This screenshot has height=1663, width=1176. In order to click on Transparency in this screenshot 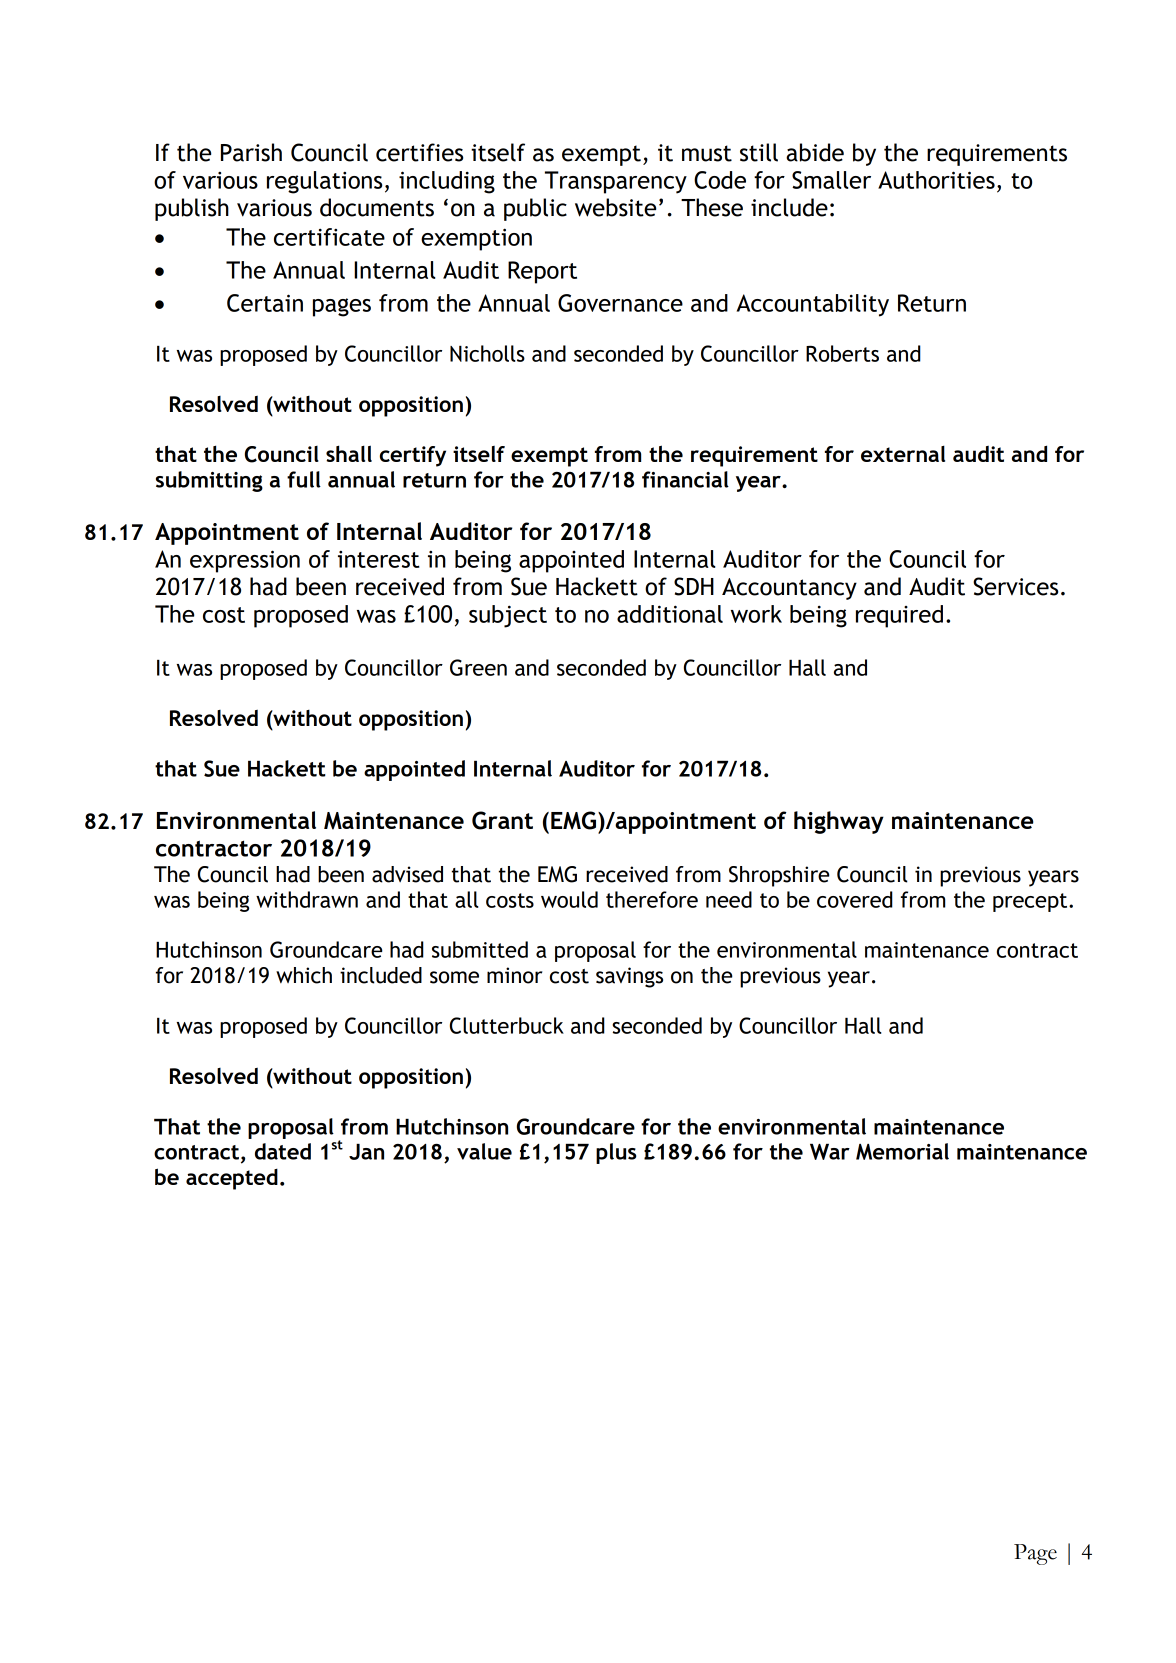, I will do `click(616, 182)`.
